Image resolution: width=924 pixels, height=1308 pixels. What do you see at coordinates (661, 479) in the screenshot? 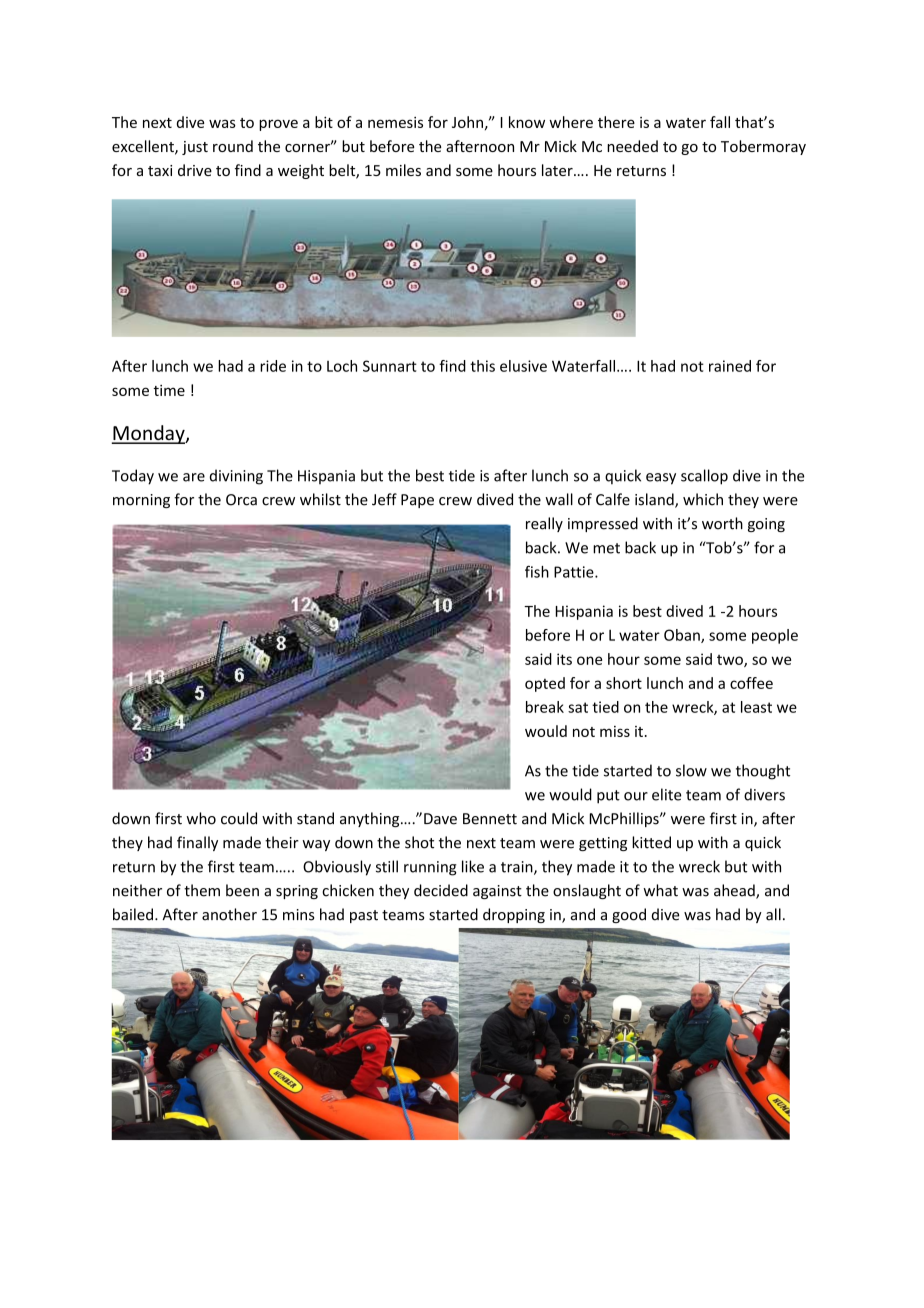
I see `easy` at bounding box center [661, 479].
